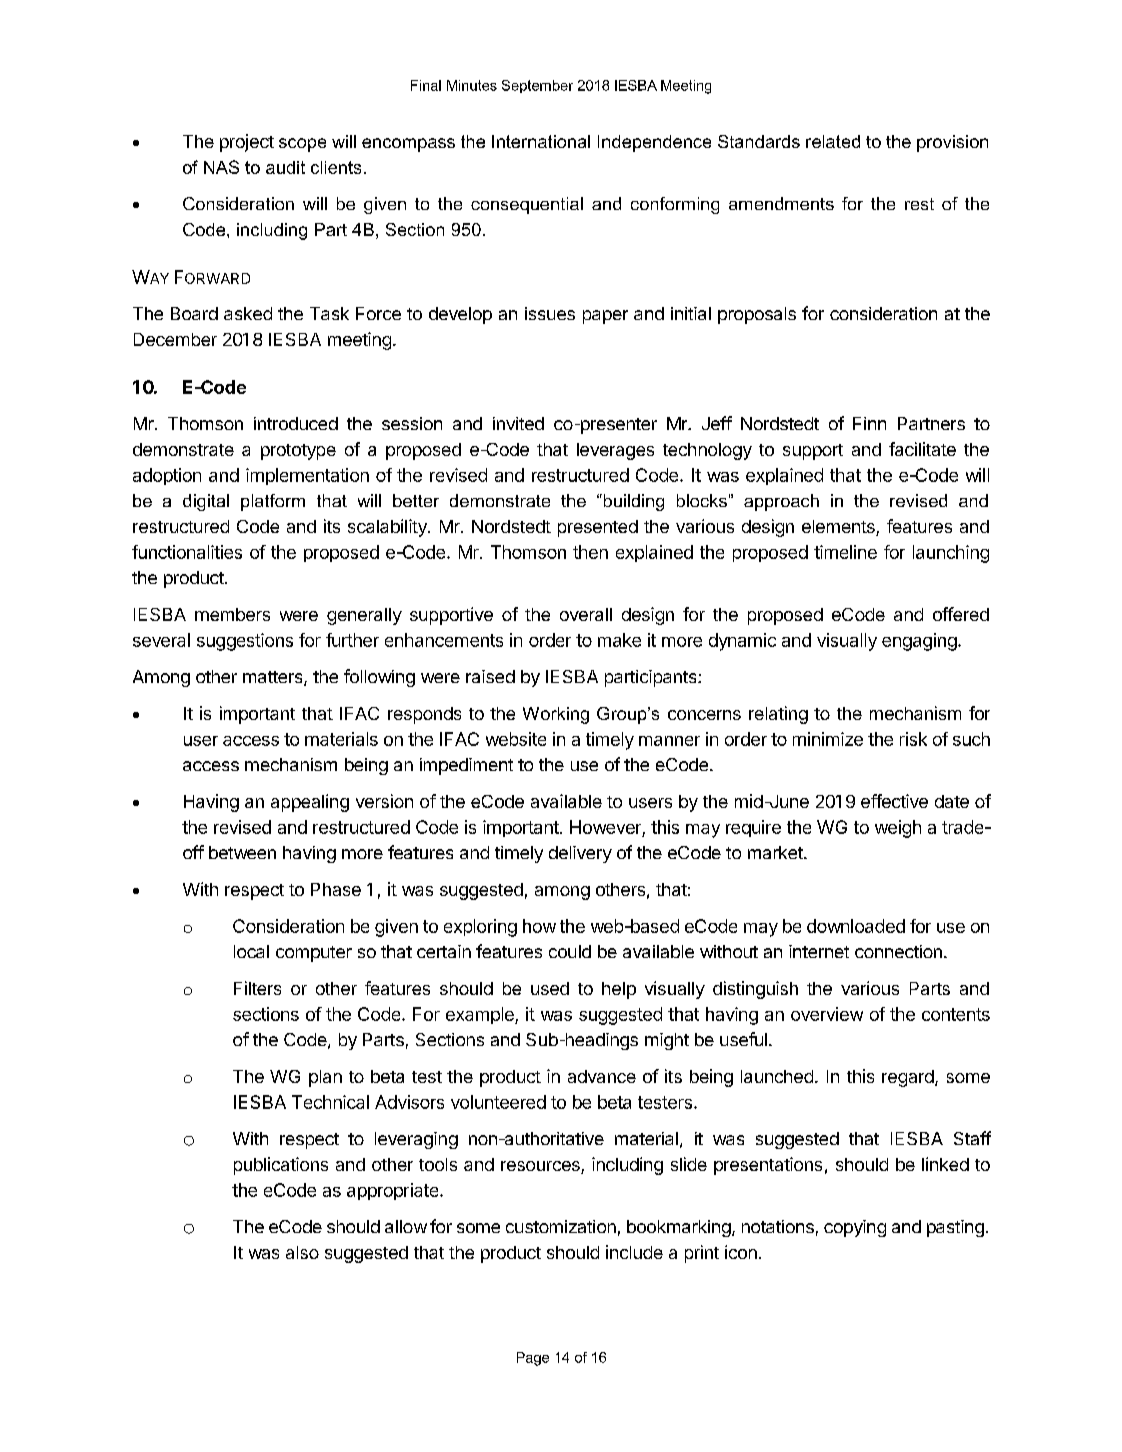  Describe the element at coordinates (913, 739) in the screenshot. I see `risk` at that location.
